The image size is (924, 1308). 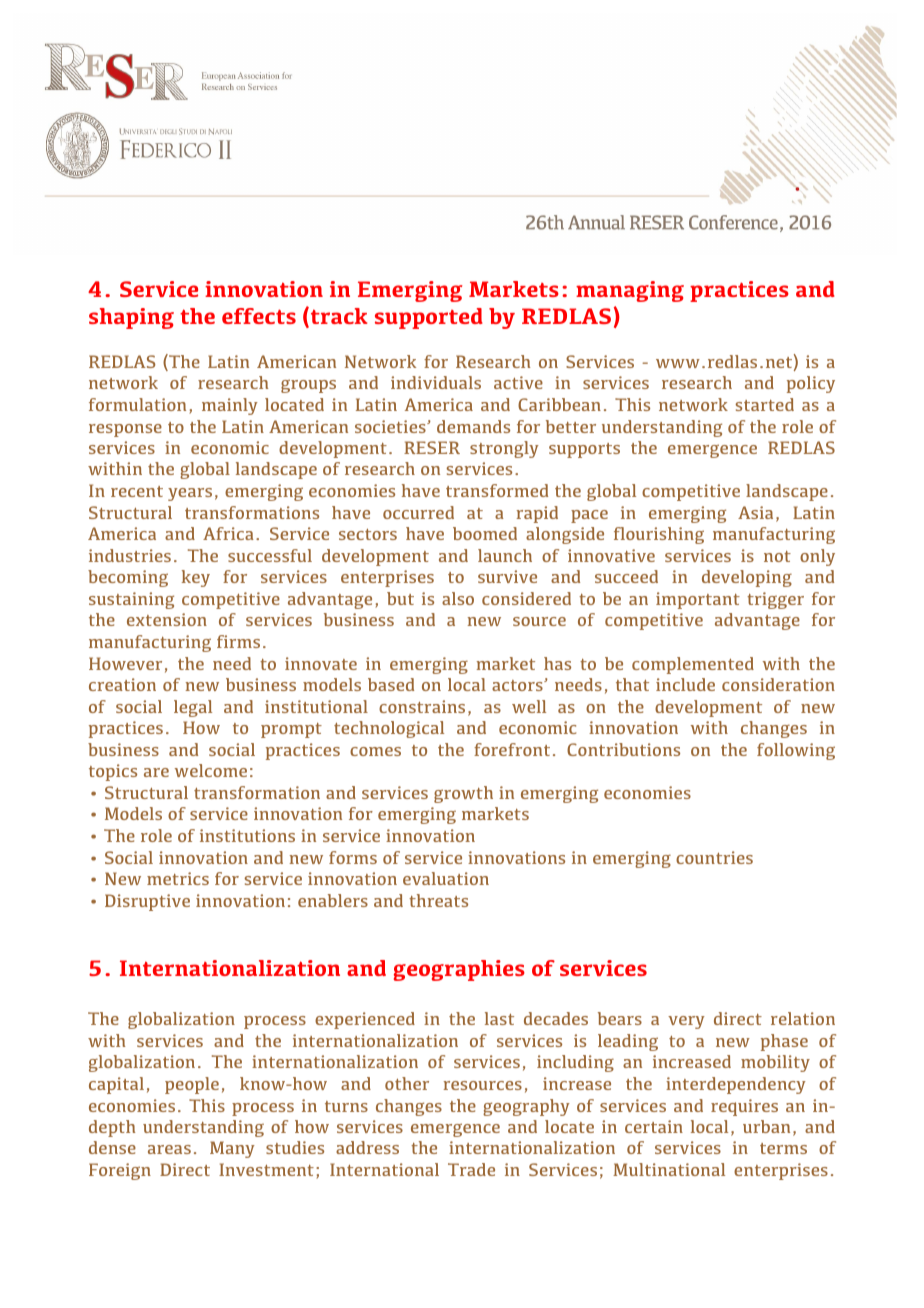 What do you see at coordinates (259, 316) in the document?
I see `effects` at bounding box center [259, 316].
